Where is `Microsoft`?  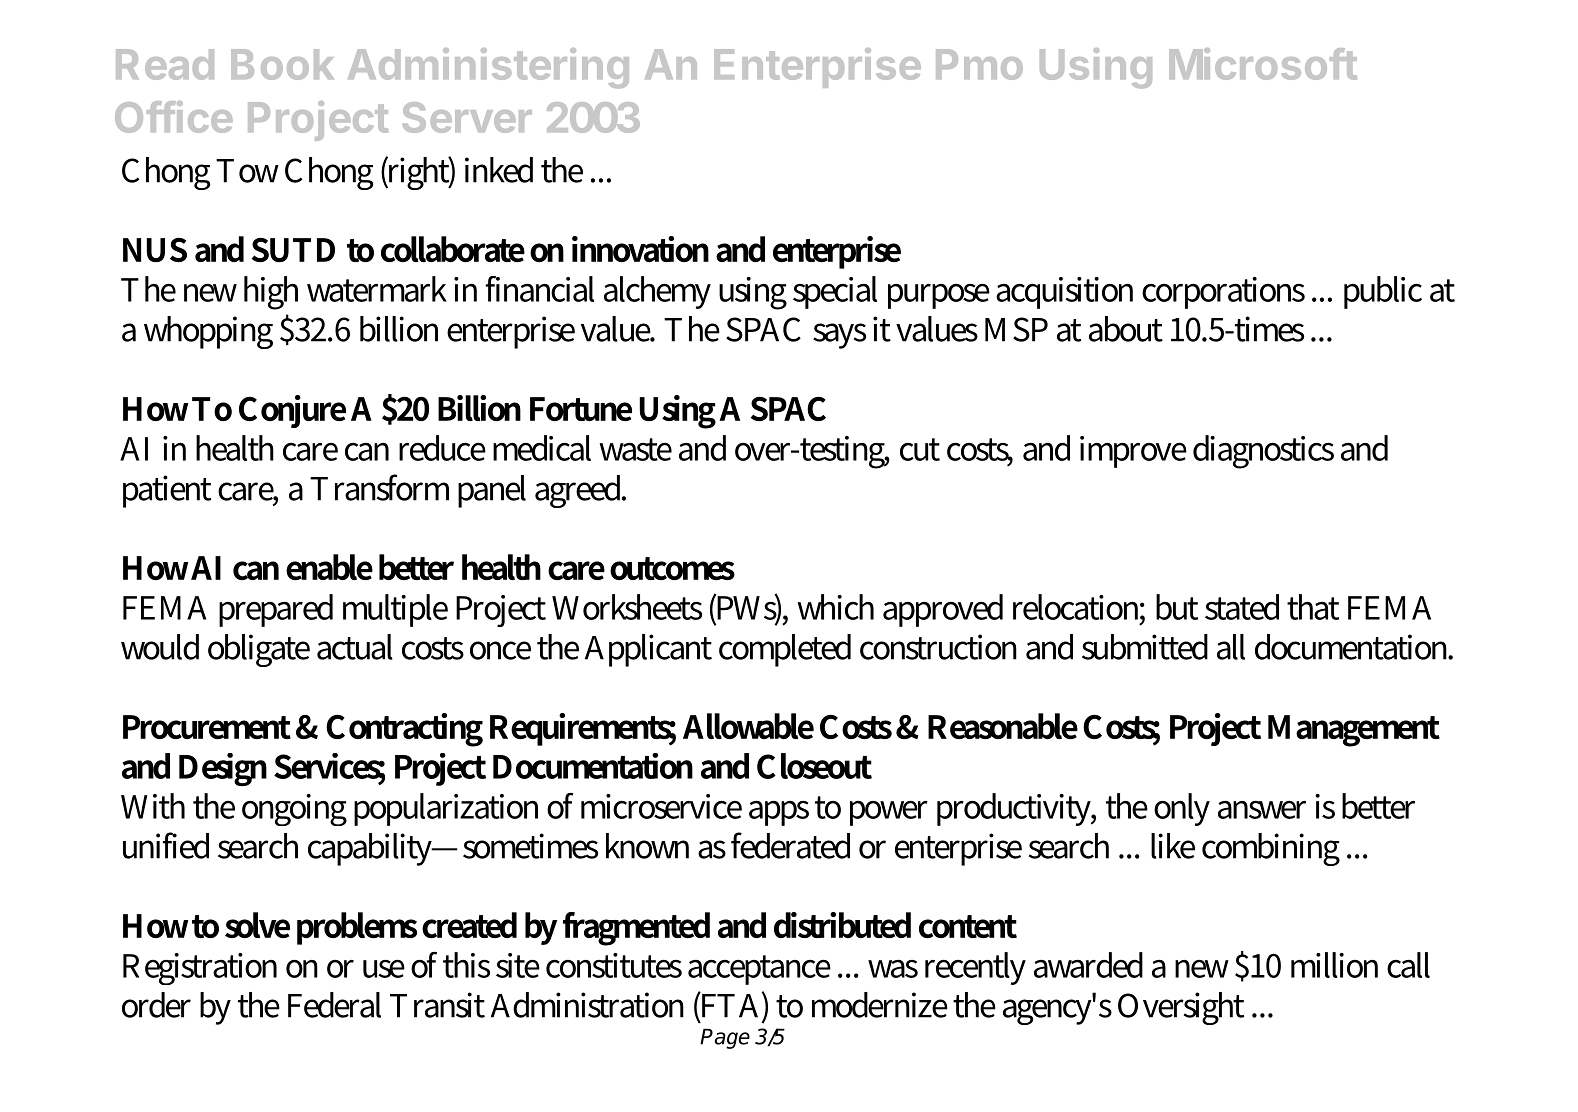 Microsoft is located at coordinates (1263, 64).
